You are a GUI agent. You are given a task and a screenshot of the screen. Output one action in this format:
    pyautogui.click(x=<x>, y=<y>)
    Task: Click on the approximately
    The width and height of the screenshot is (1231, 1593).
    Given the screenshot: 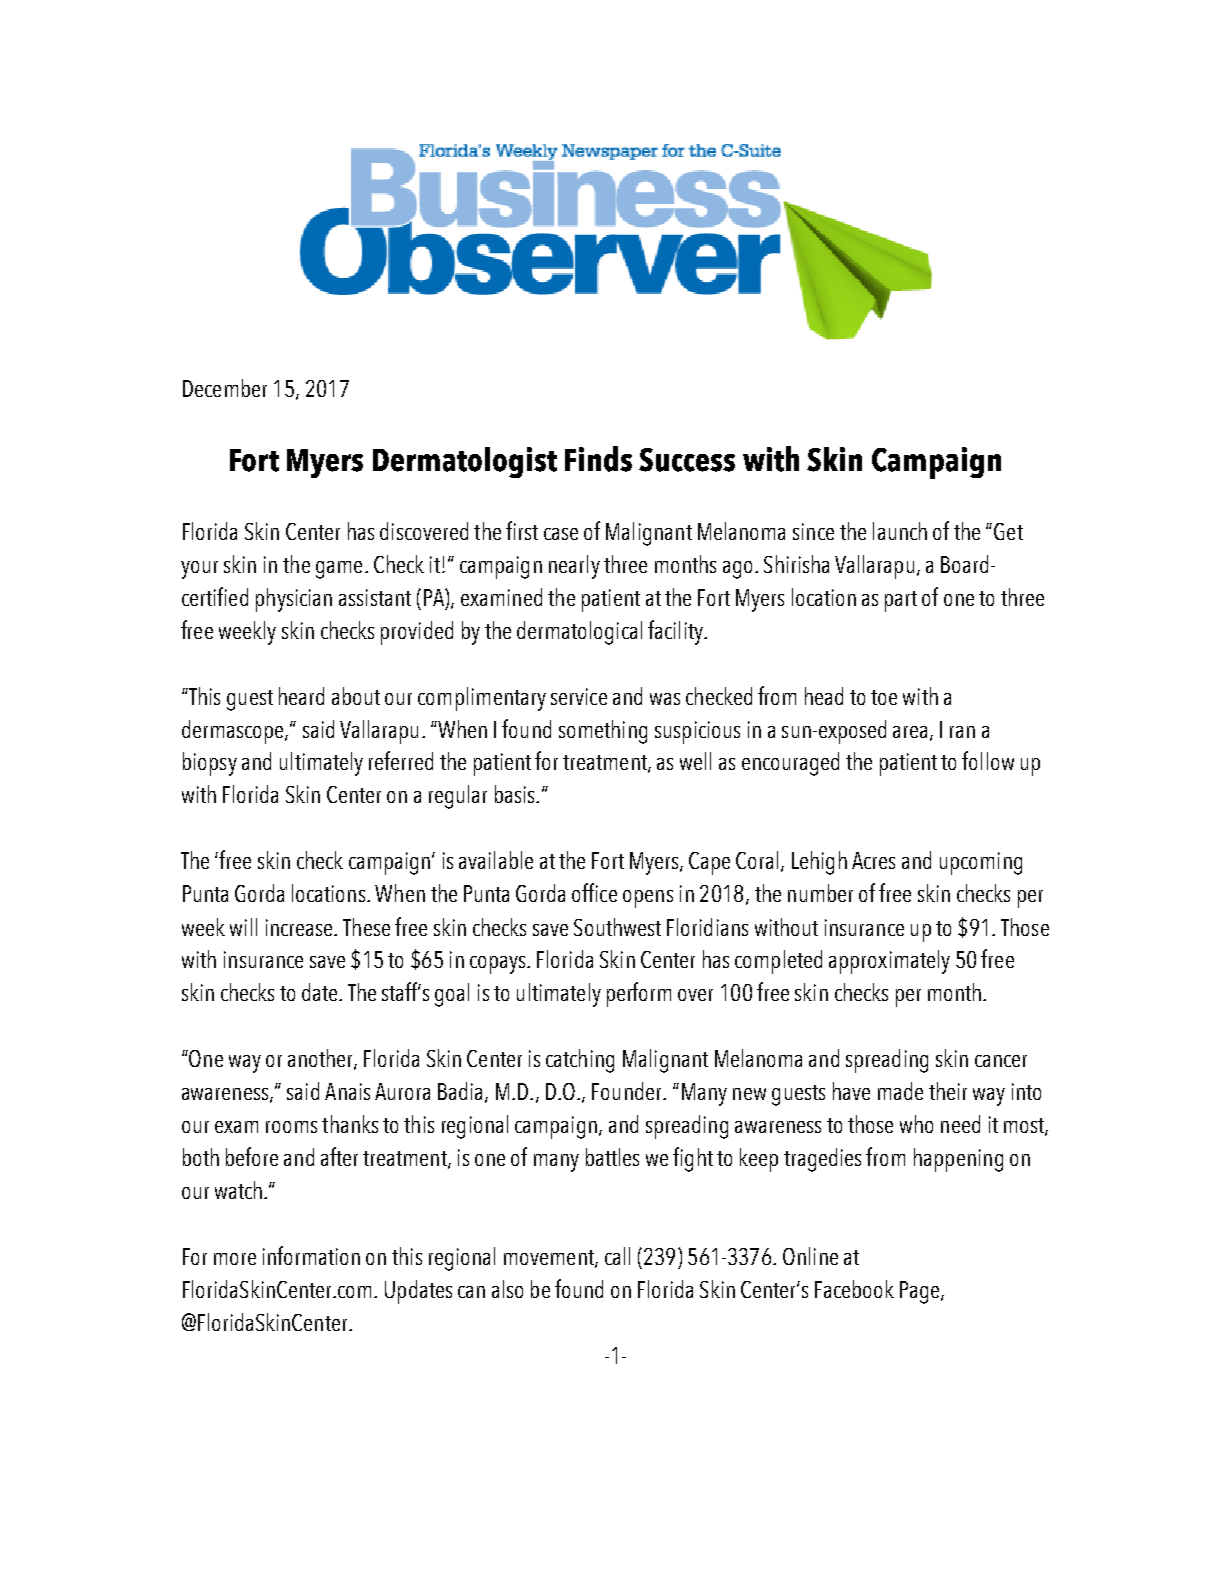 What is the action you would take?
    pyautogui.click(x=889, y=962)
